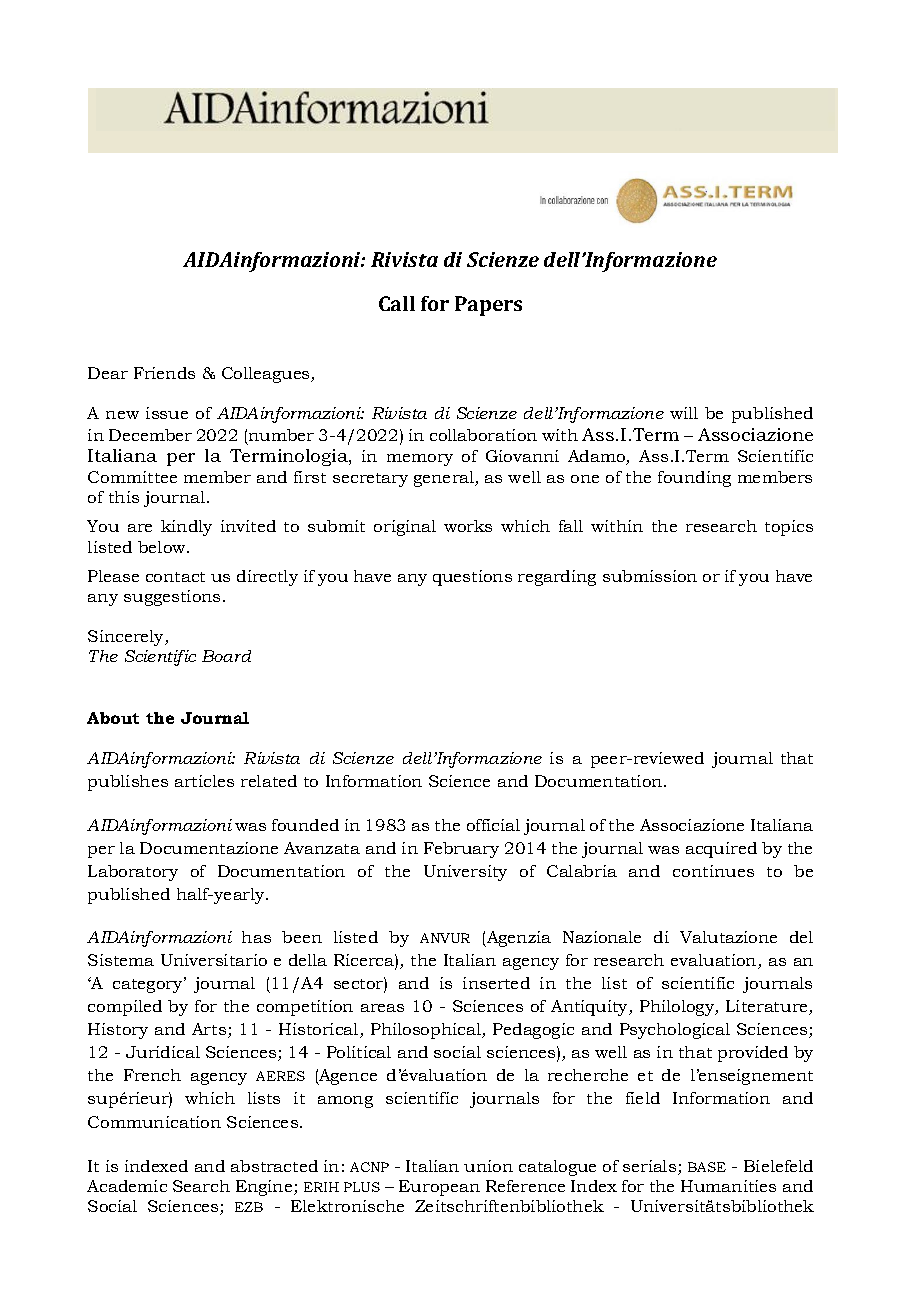 The width and height of the image is (924, 1308). What do you see at coordinates (461, 850) in the image?
I see `February` at bounding box center [461, 850].
